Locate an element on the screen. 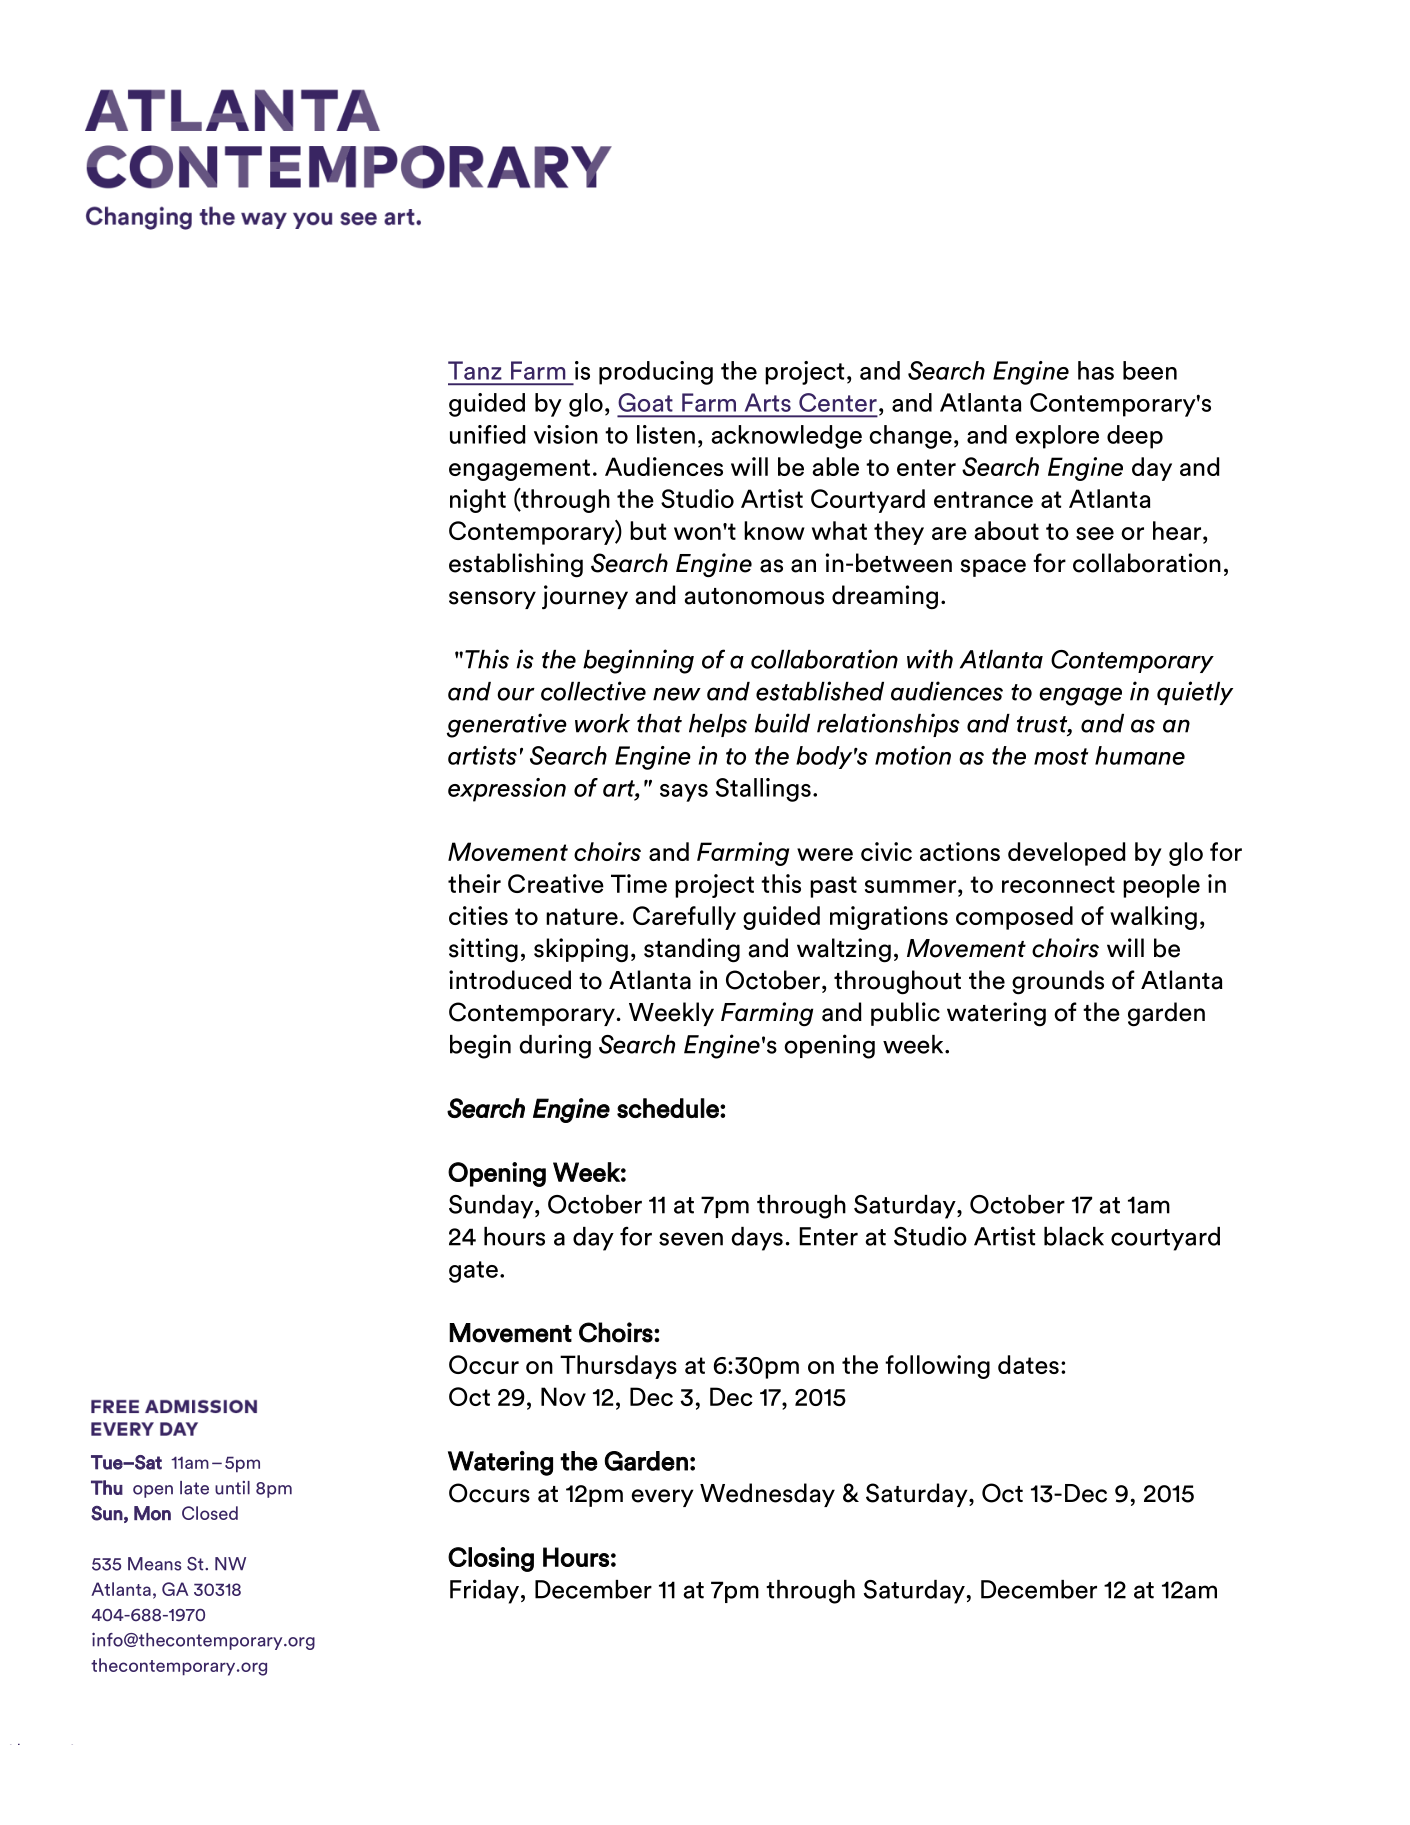 This screenshot has height=1825, width=1410. Goat is located at coordinates (645, 402).
